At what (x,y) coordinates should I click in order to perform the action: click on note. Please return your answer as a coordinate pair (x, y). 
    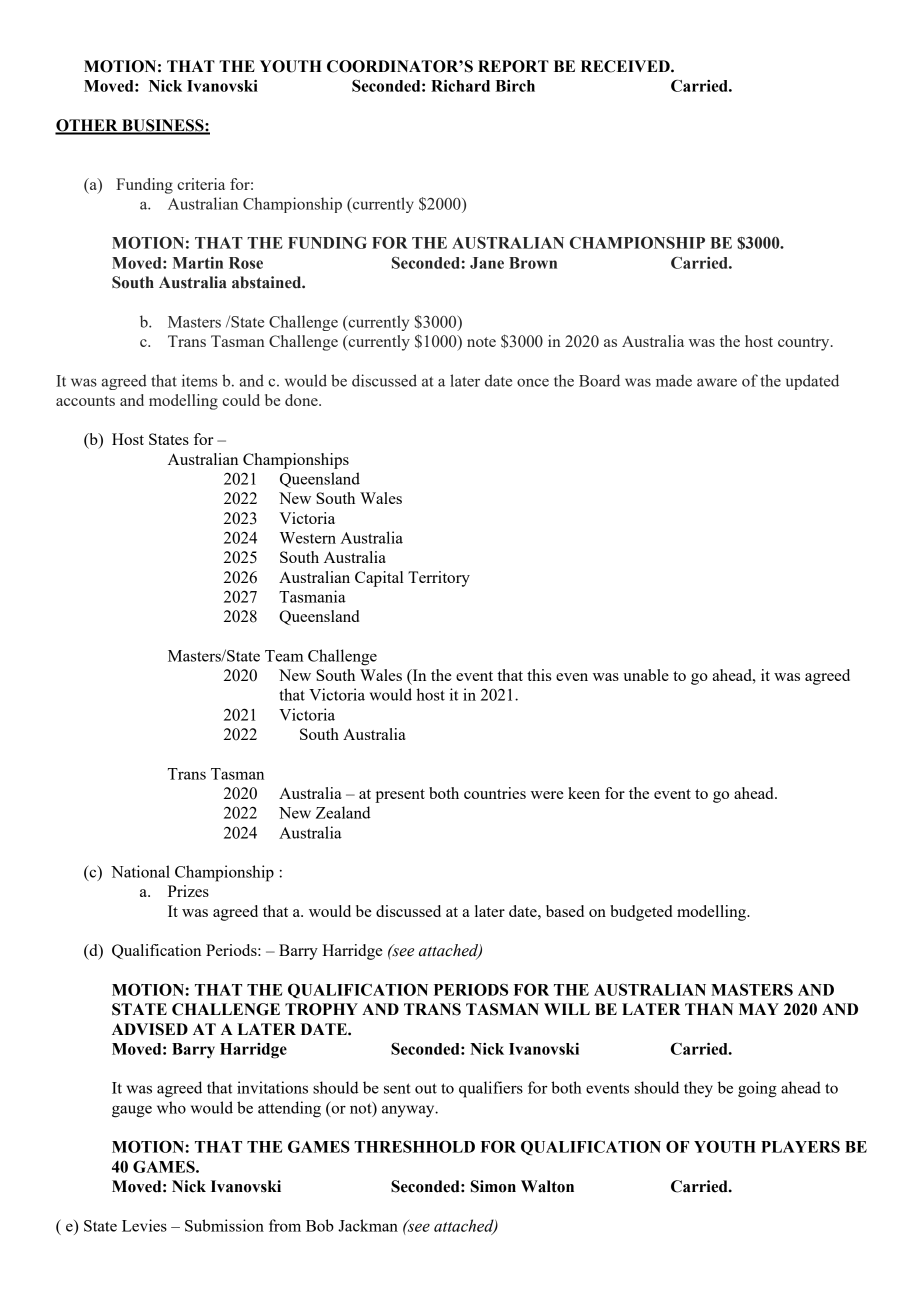
    Looking at the image, I should click on (481, 342).
